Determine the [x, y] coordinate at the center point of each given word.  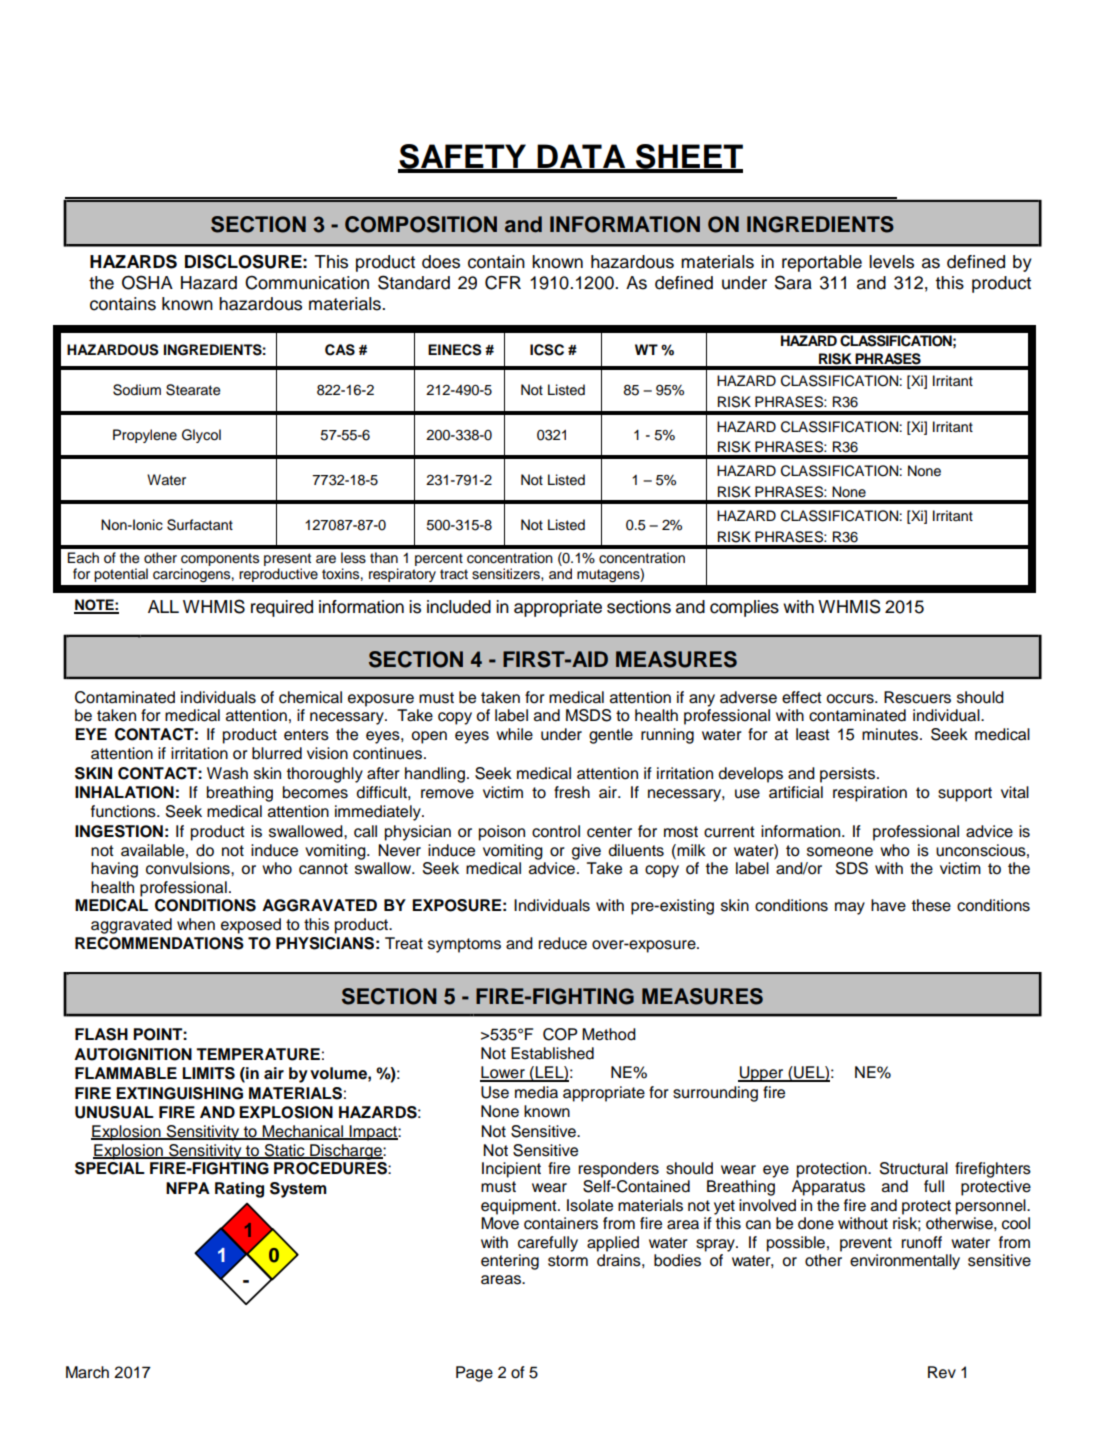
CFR [503, 282]
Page [474, 1374]
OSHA [147, 282]
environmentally [905, 1262]
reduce [562, 943]
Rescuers [917, 697]
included [459, 607]
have [888, 905]
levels [891, 262]
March [87, 1372]
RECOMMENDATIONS [159, 943]
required [282, 608]
